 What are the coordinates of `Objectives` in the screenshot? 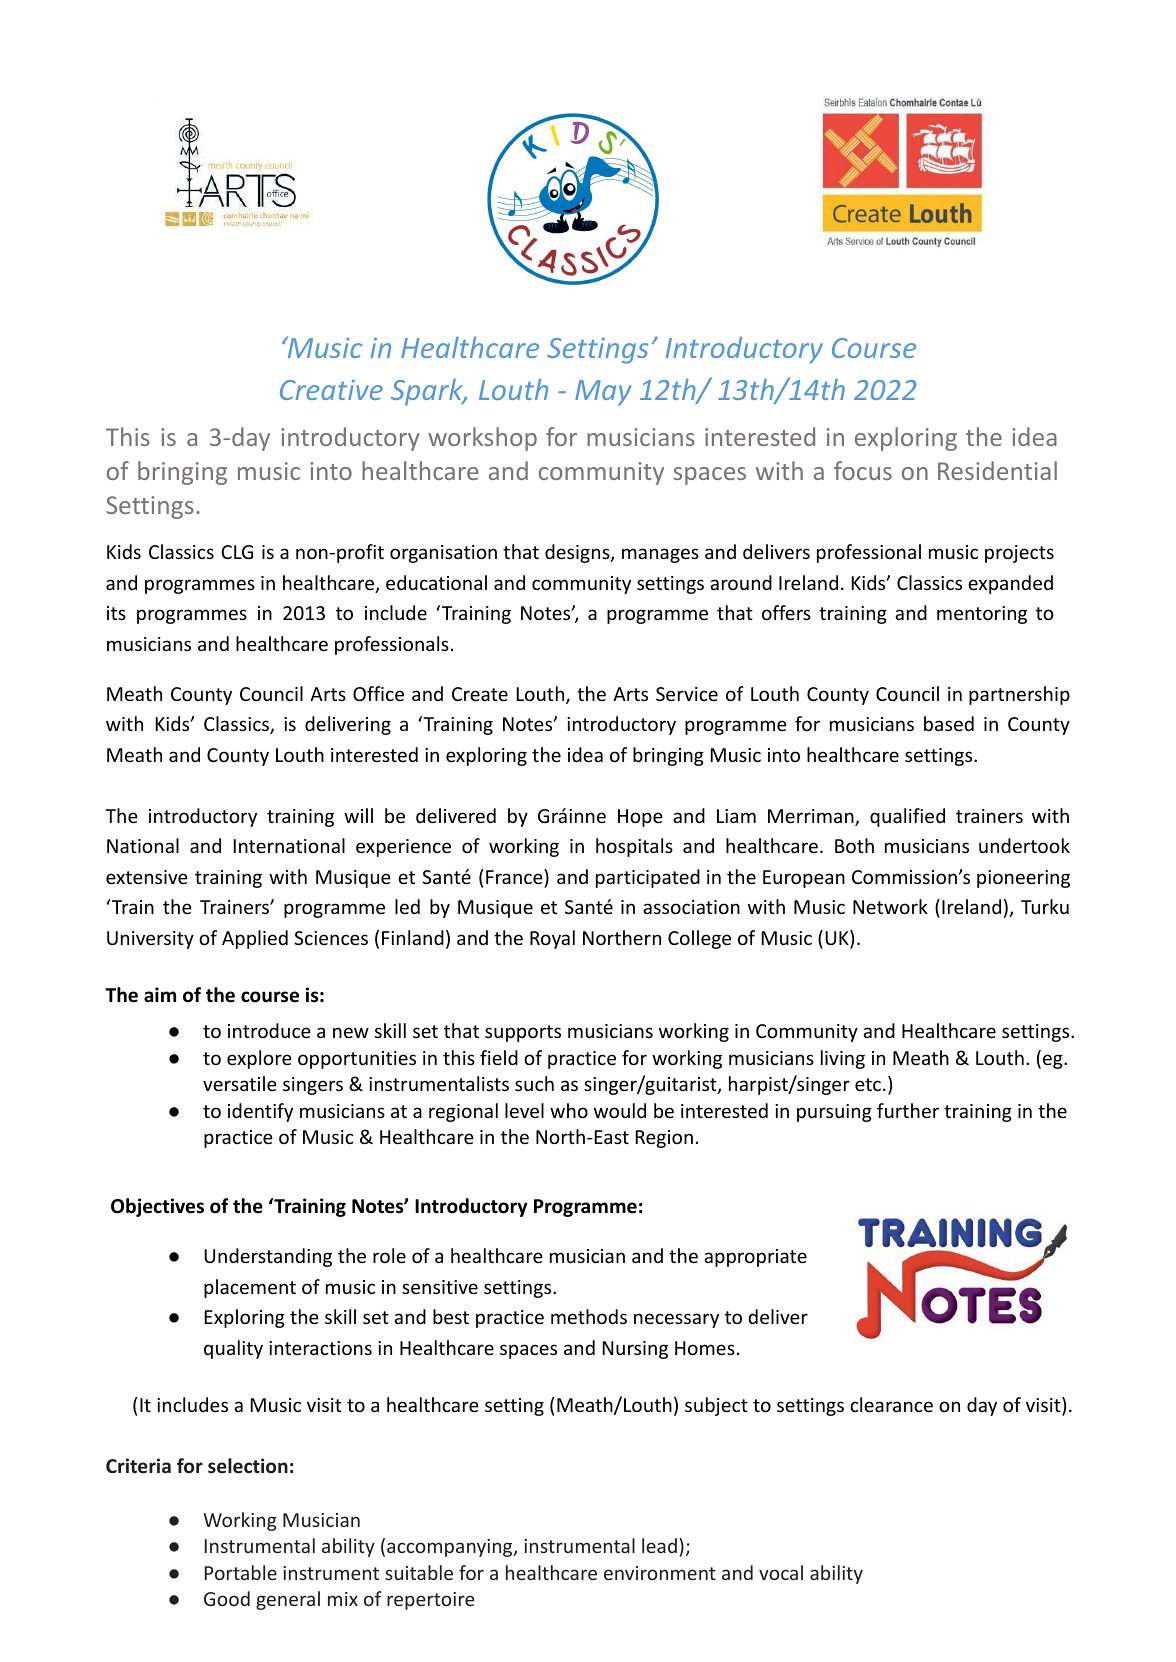 It's located at (157, 1207).
